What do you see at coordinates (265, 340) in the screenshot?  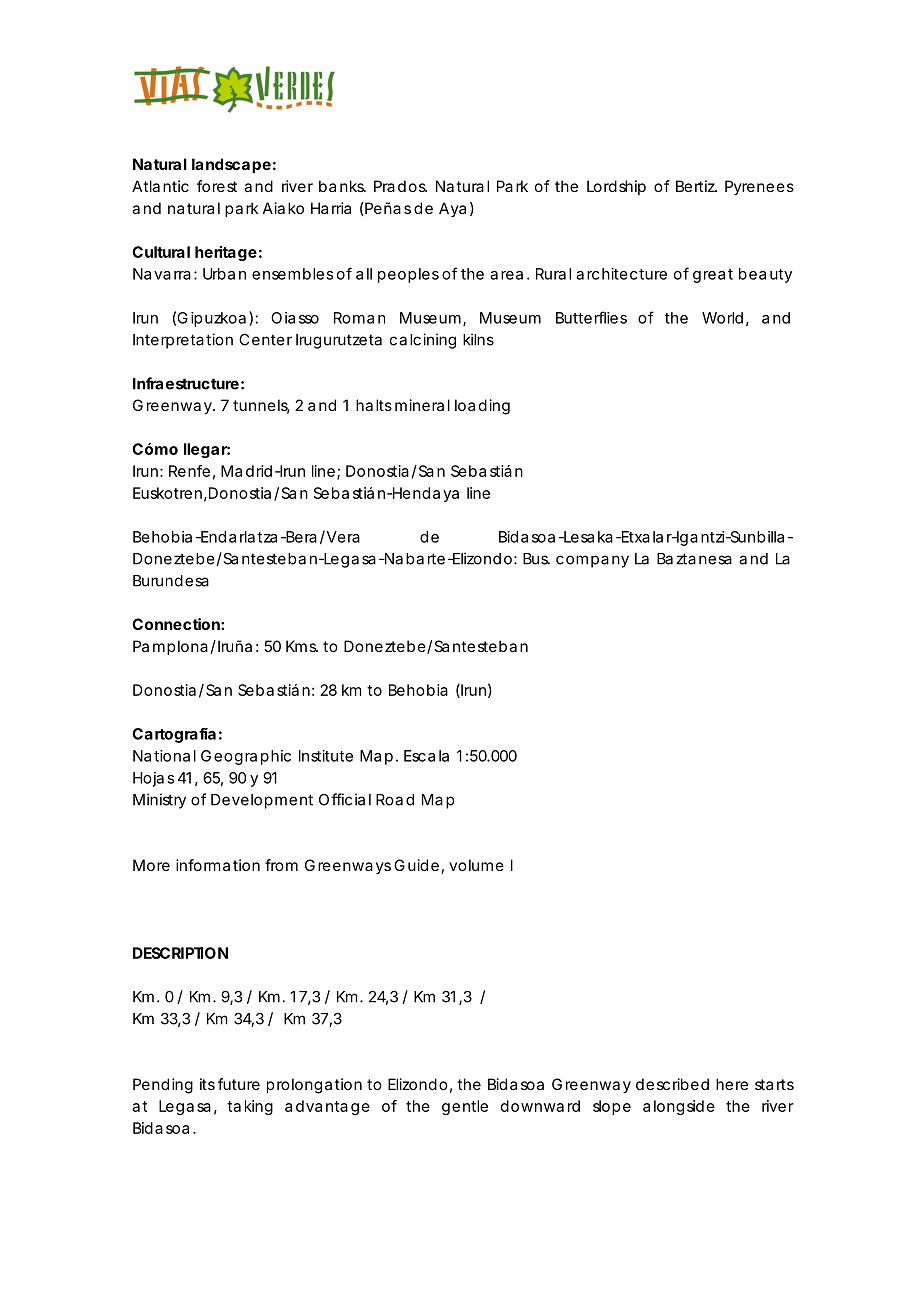 I see `Center` at bounding box center [265, 340].
